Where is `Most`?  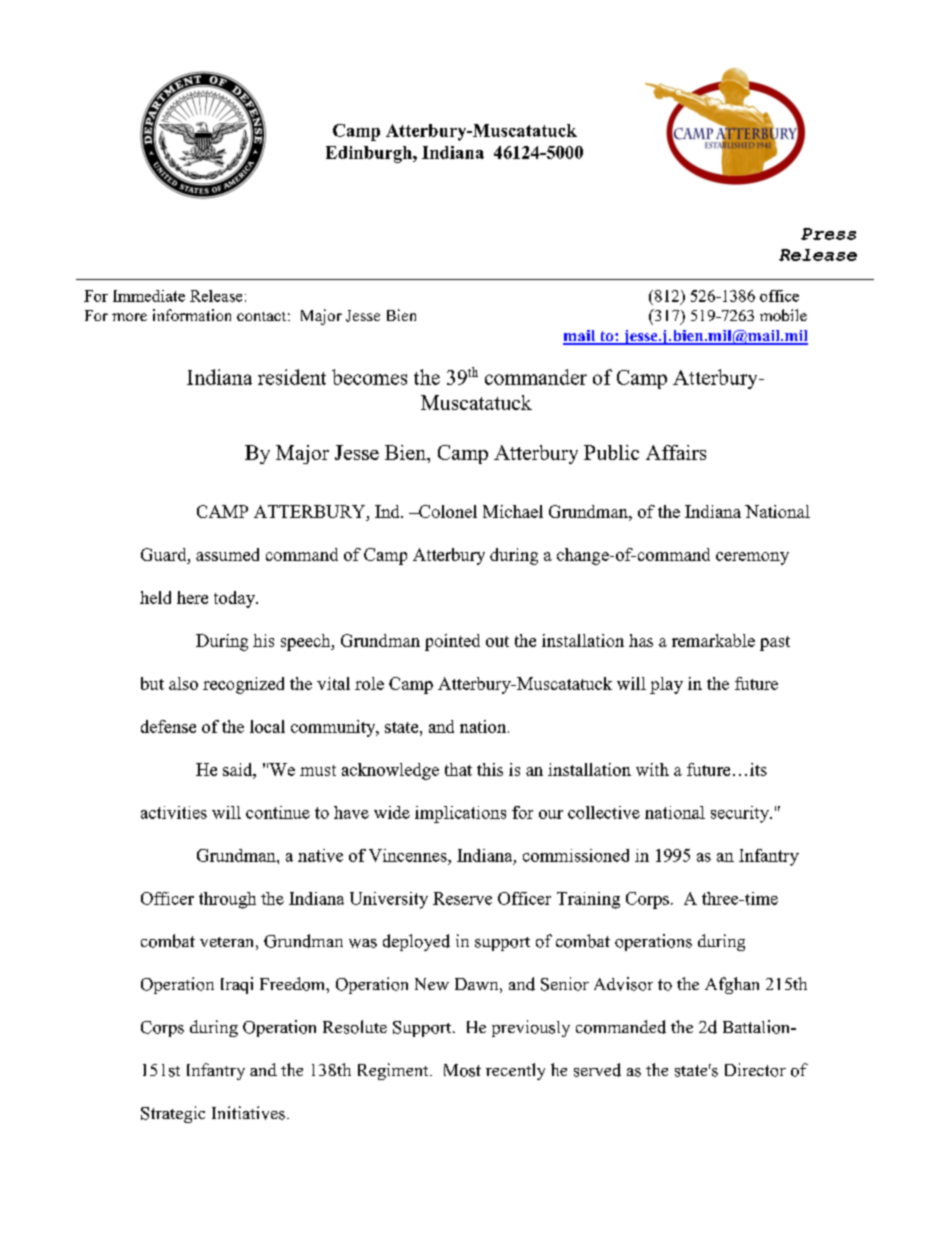 Most is located at coordinates (462, 1070).
